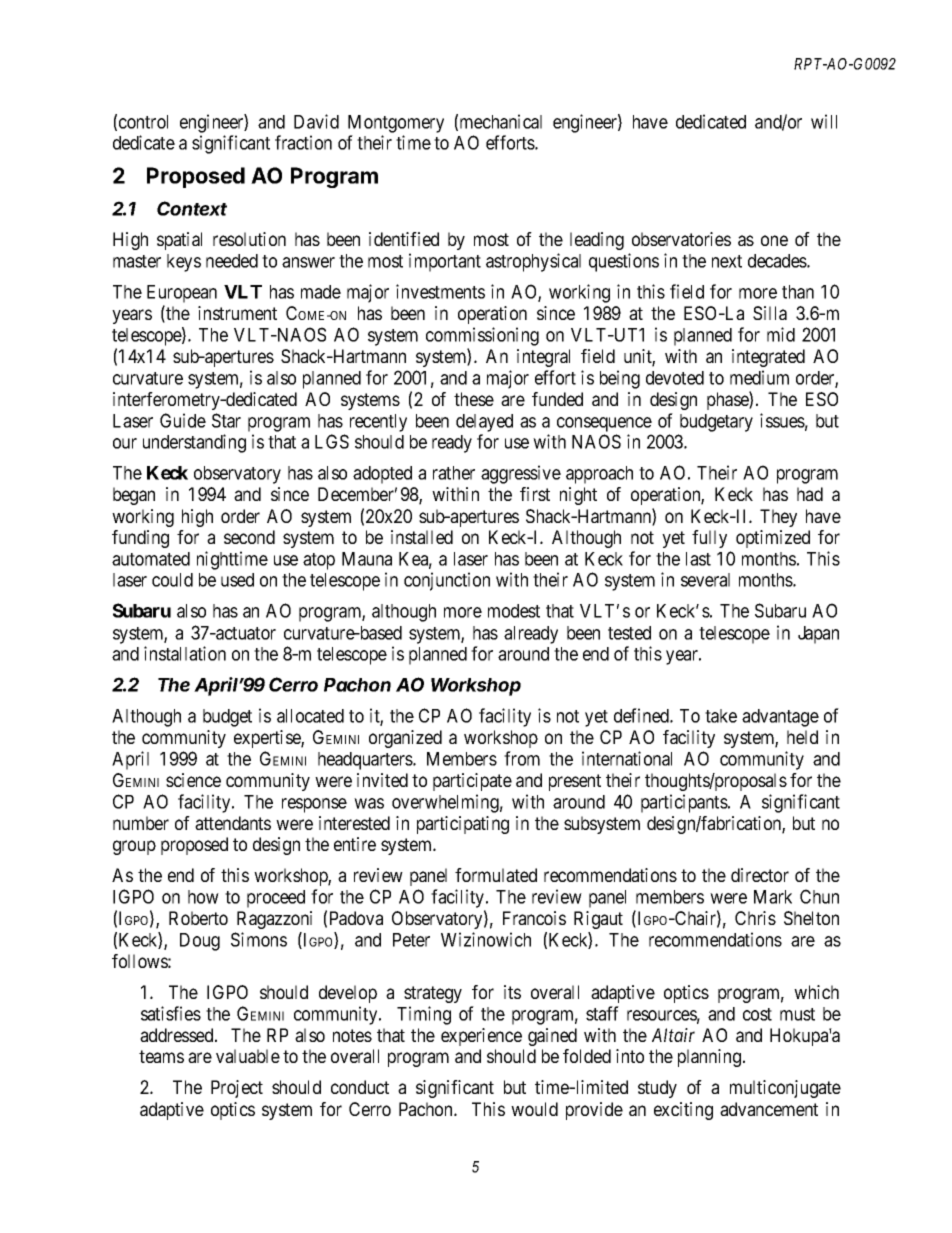 Image resolution: width=952 pixels, height=1233 pixels. What do you see at coordinates (705, 580) in the screenshot?
I see `several` at bounding box center [705, 580].
